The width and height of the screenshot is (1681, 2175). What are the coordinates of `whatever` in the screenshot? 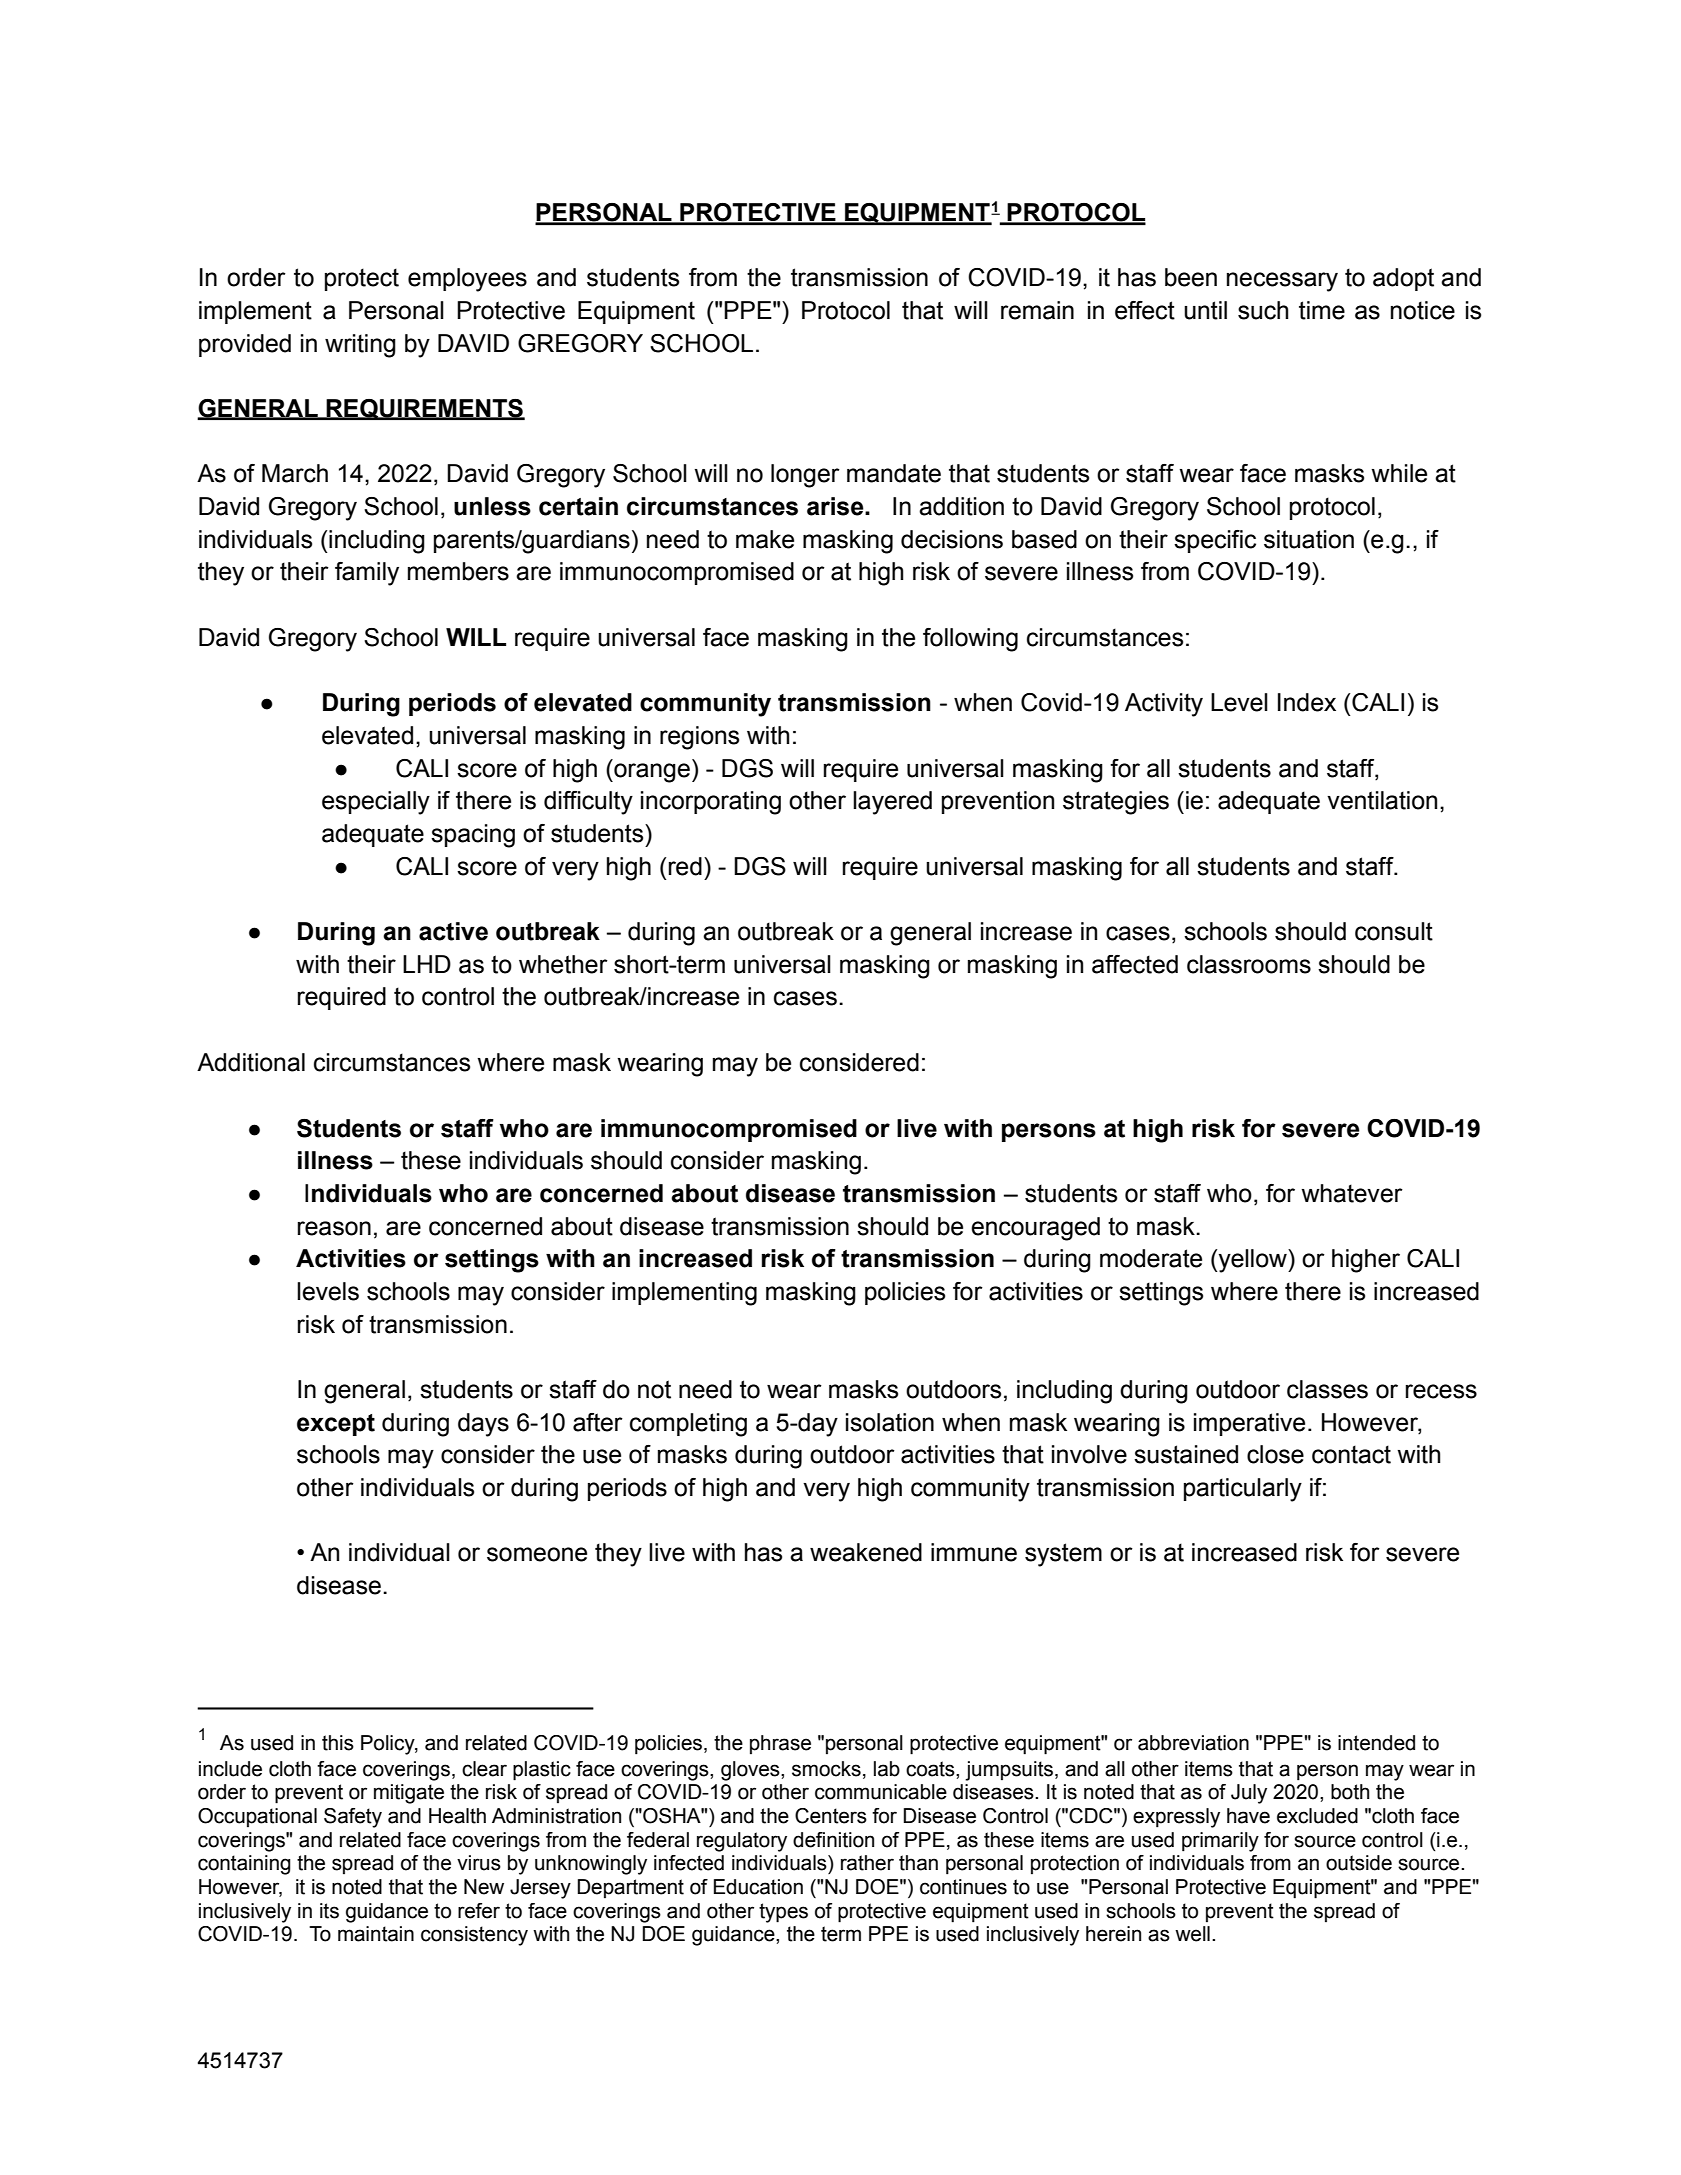 It's located at (1352, 1193).
